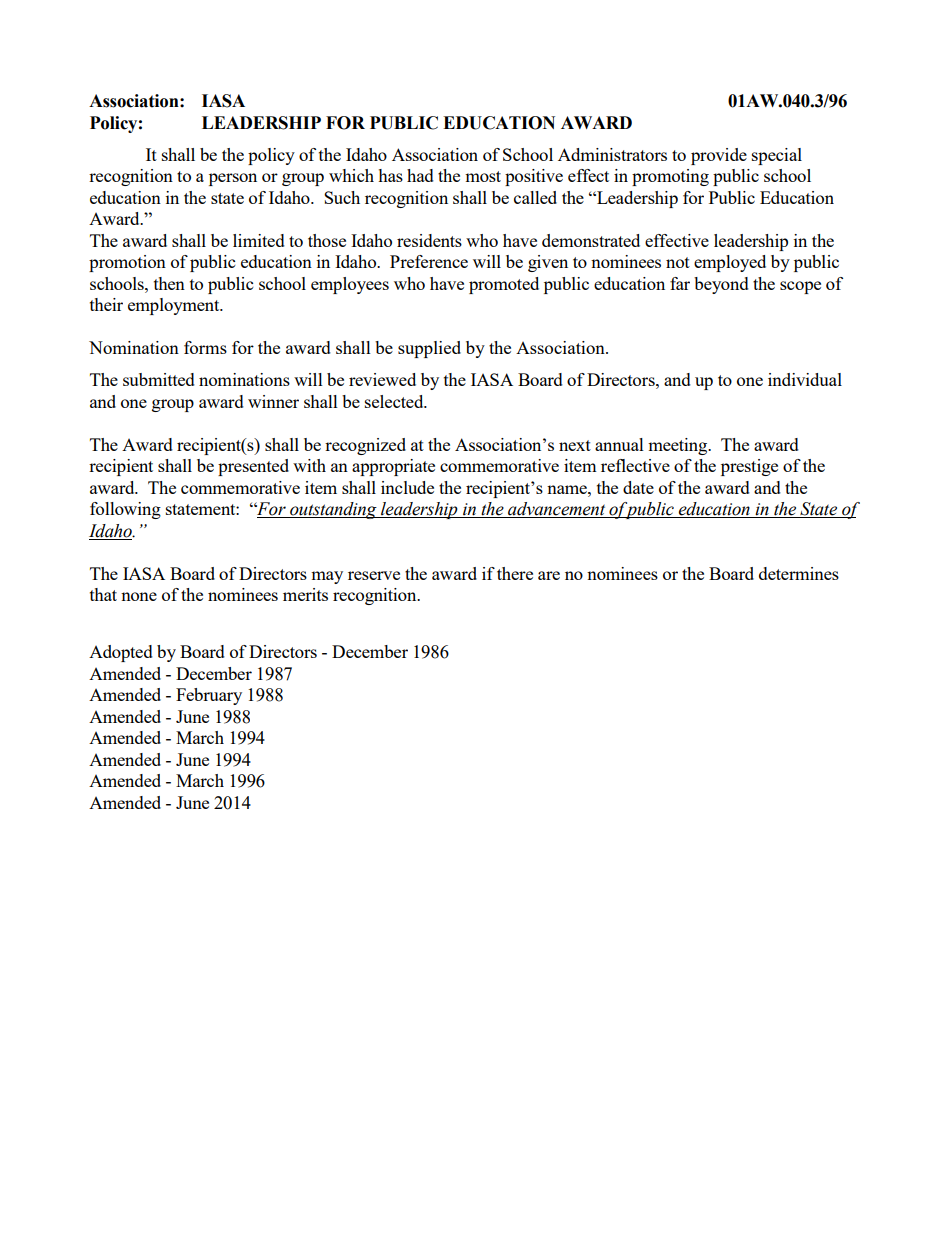 The height and width of the screenshot is (1233, 952). What do you see at coordinates (719, 156) in the screenshot?
I see `provide` at bounding box center [719, 156].
